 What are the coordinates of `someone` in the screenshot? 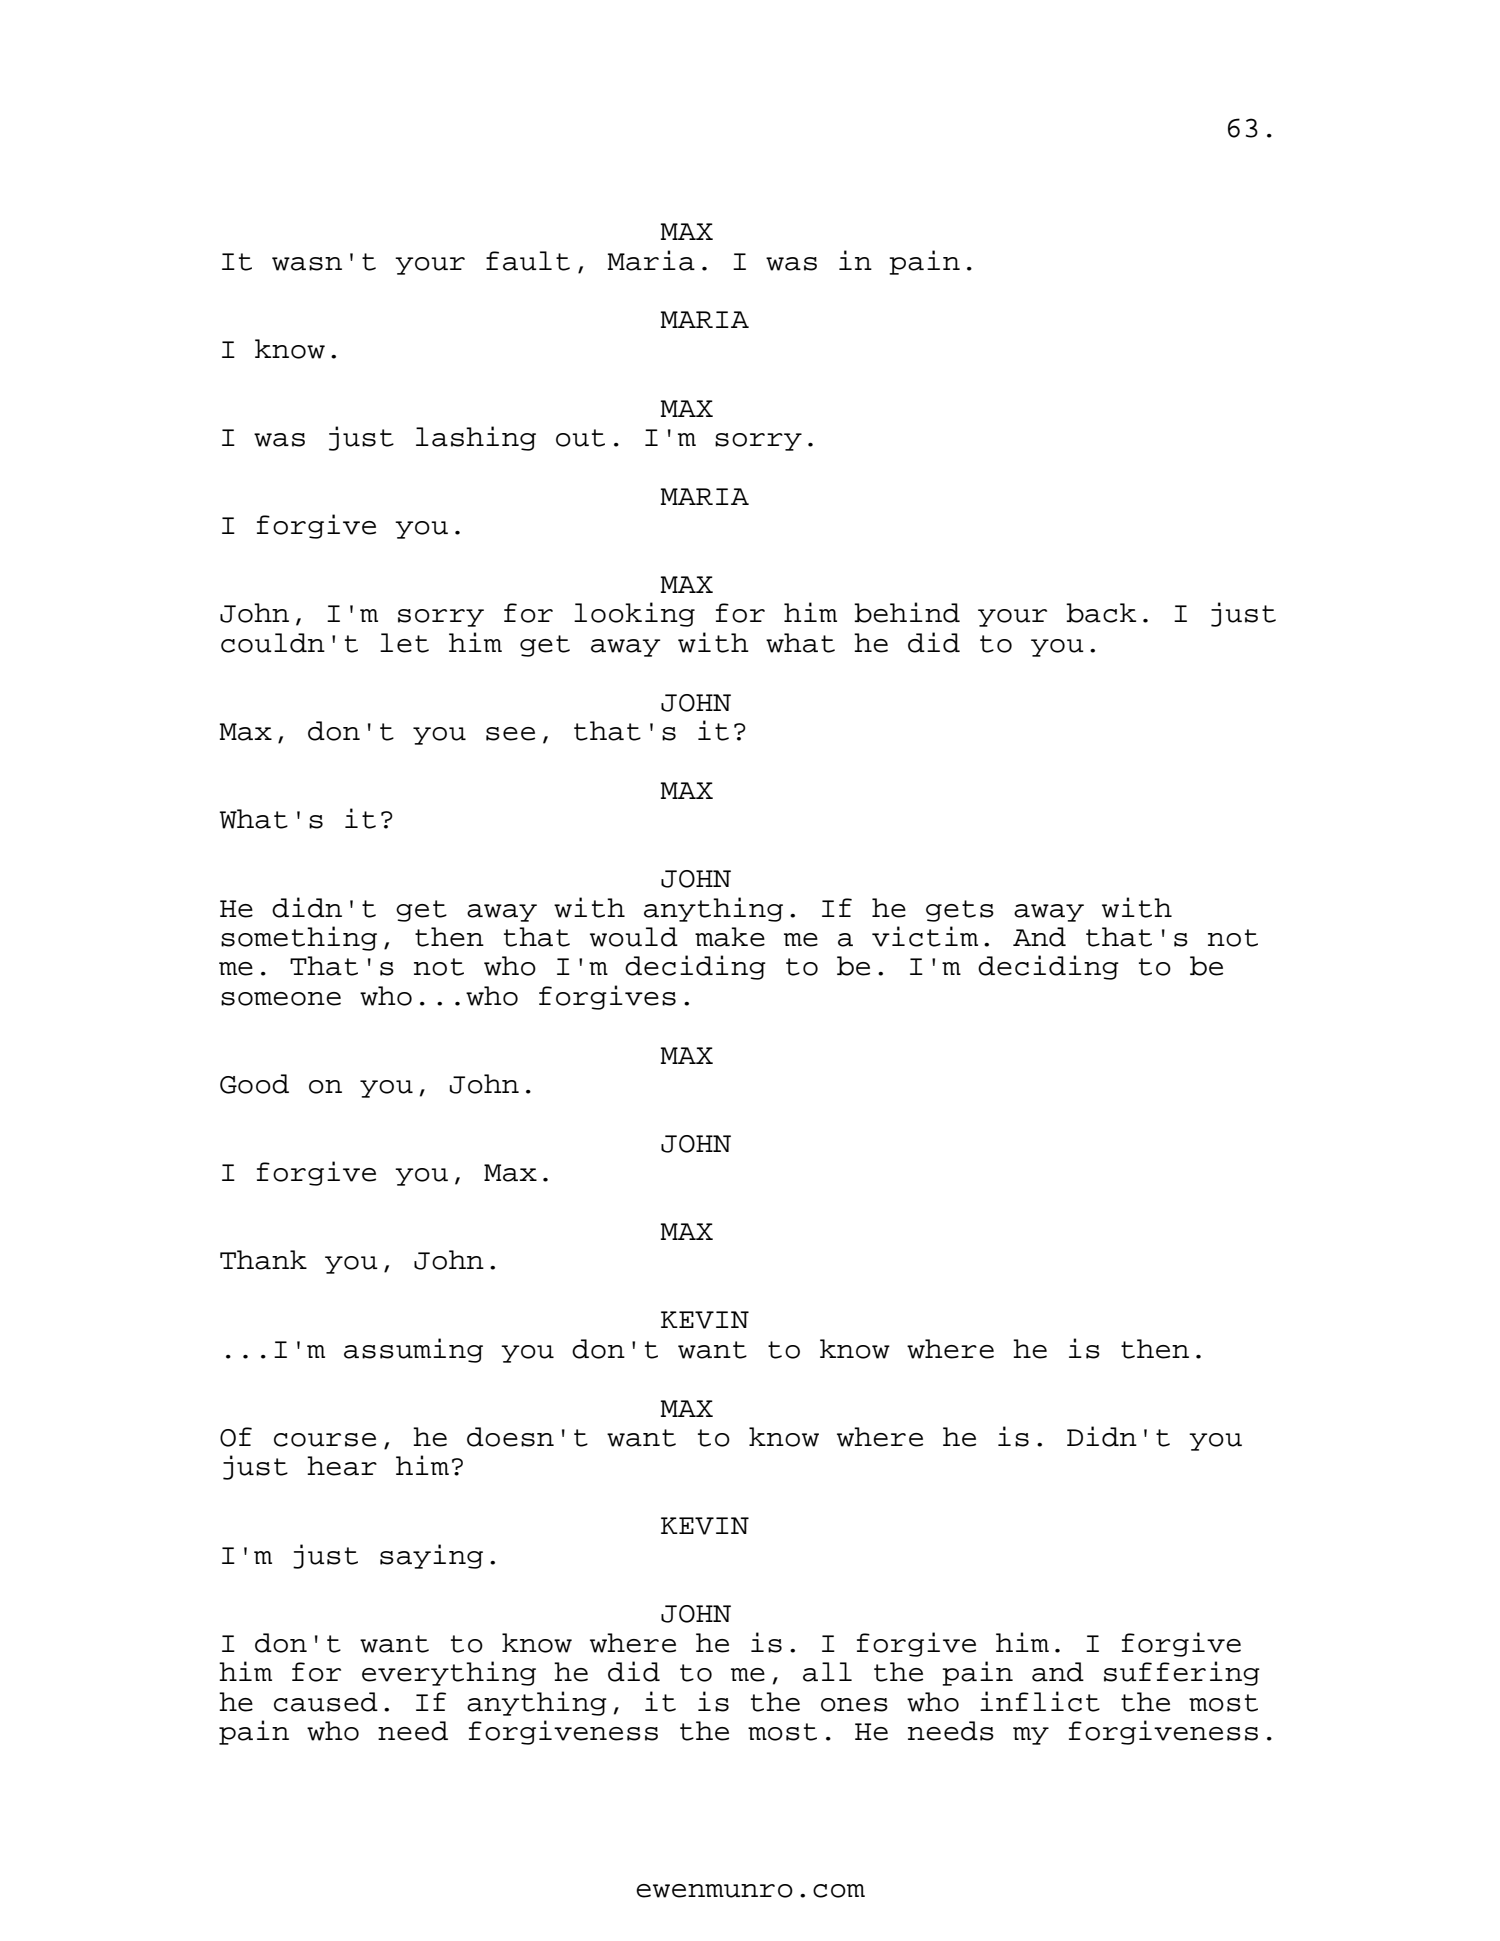 It's located at (281, 999).
